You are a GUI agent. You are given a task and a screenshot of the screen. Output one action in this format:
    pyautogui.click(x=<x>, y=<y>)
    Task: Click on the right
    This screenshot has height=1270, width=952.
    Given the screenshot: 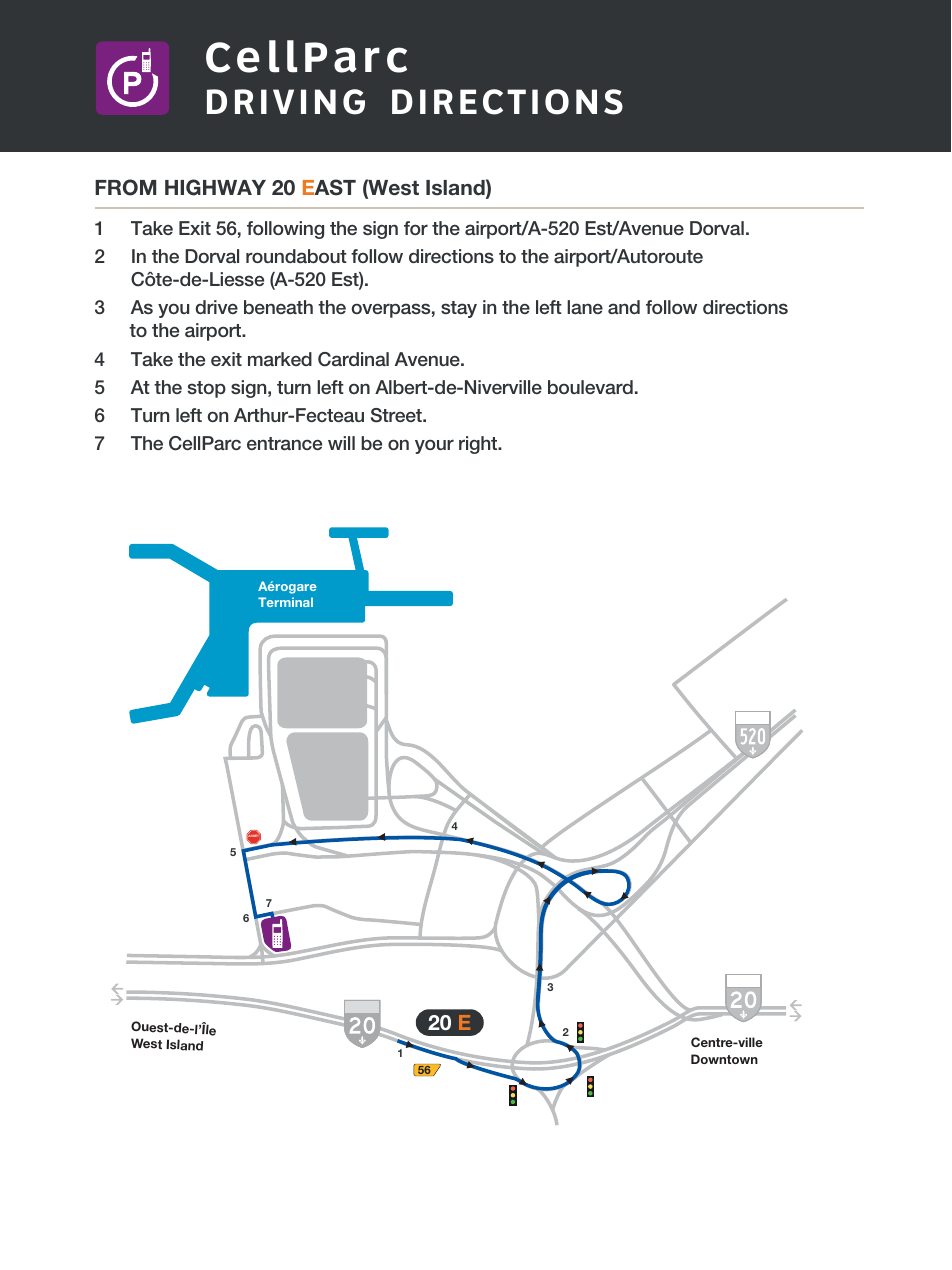 What is the action you would take?
    pyautogui.click(x=479, y=445)
